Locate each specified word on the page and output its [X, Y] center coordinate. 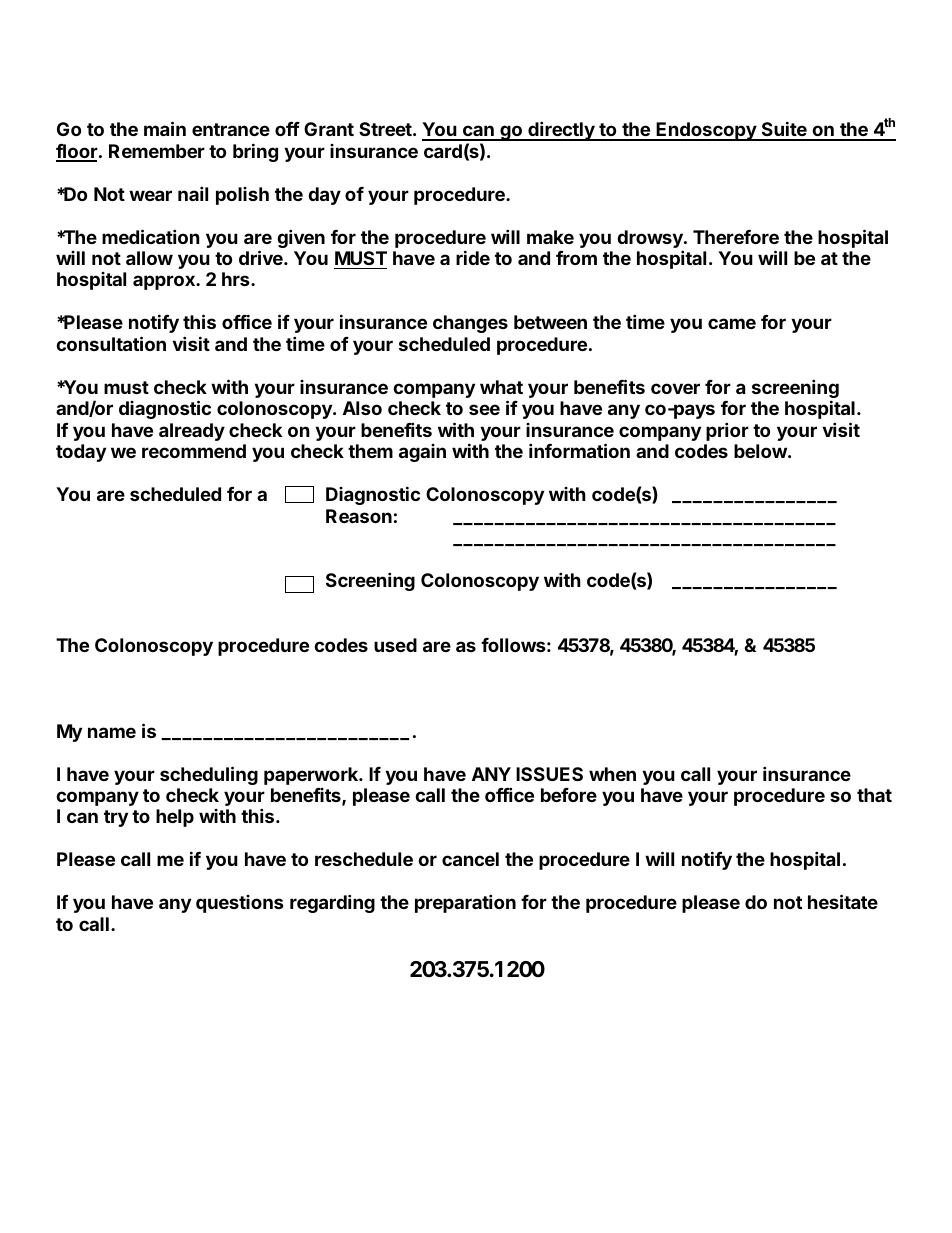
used [395, 645]
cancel [470, 859]
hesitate [843, 901]
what [501, 387]
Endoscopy [706, 131]
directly [561, 131]
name [112, 732]
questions [240, 904]
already [192, 432]
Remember [157, 151]
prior [727, 431]
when [612, 774]
